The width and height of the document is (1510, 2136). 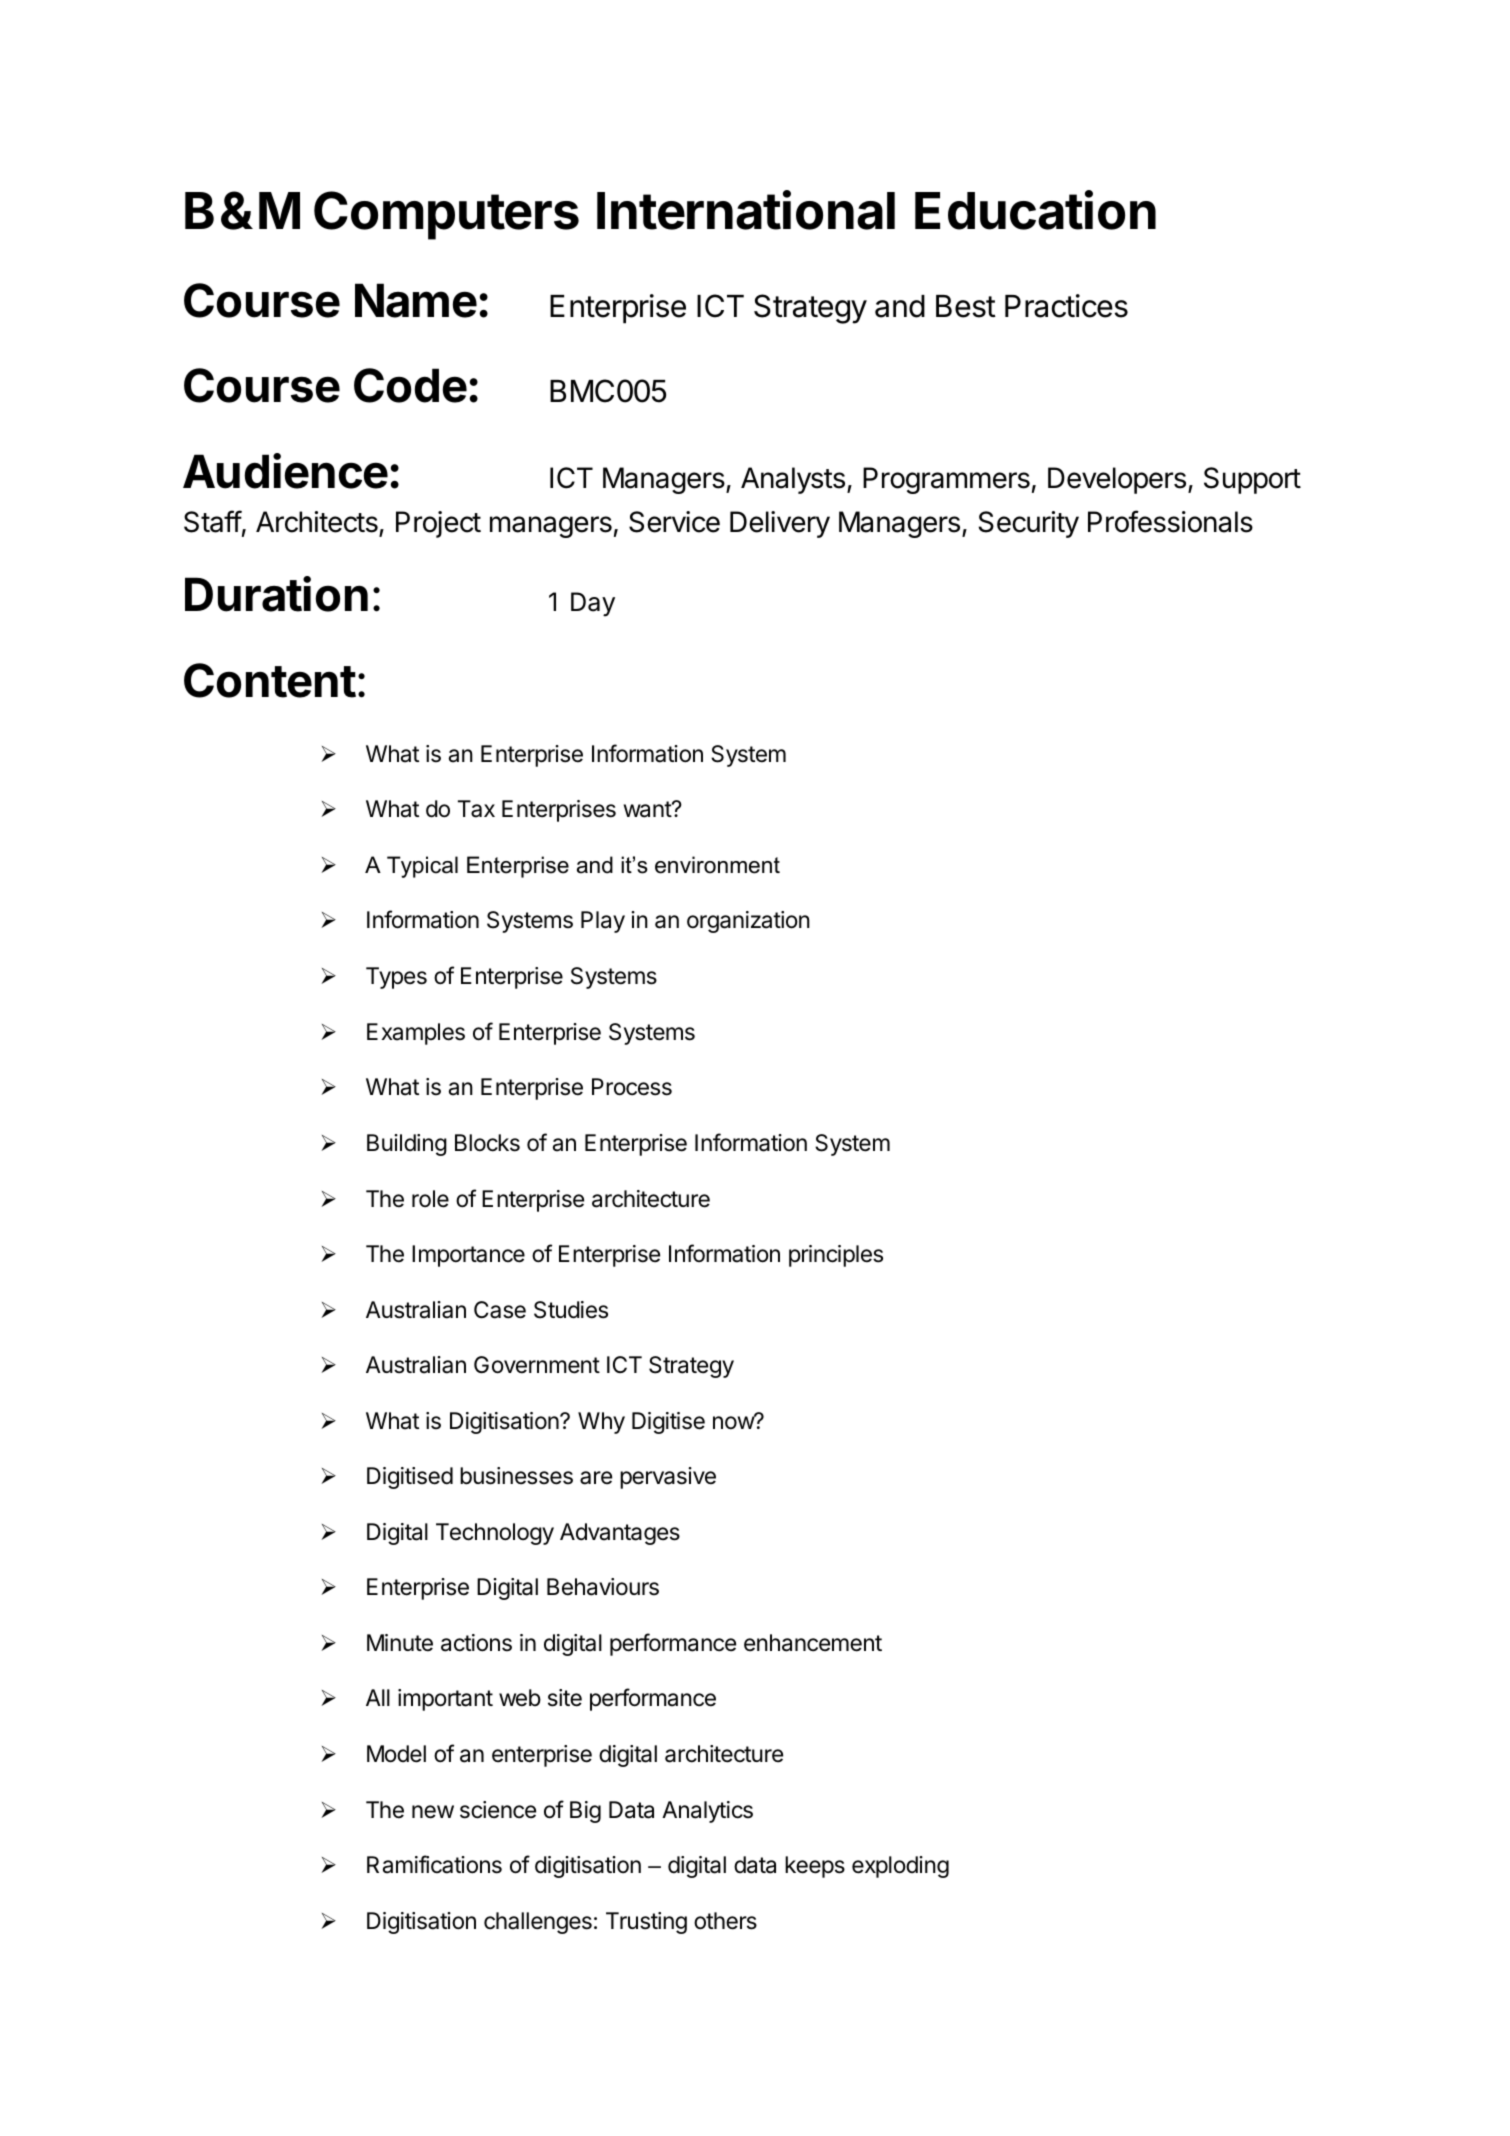 I want to click on role, so click(x=430, y=1199).
